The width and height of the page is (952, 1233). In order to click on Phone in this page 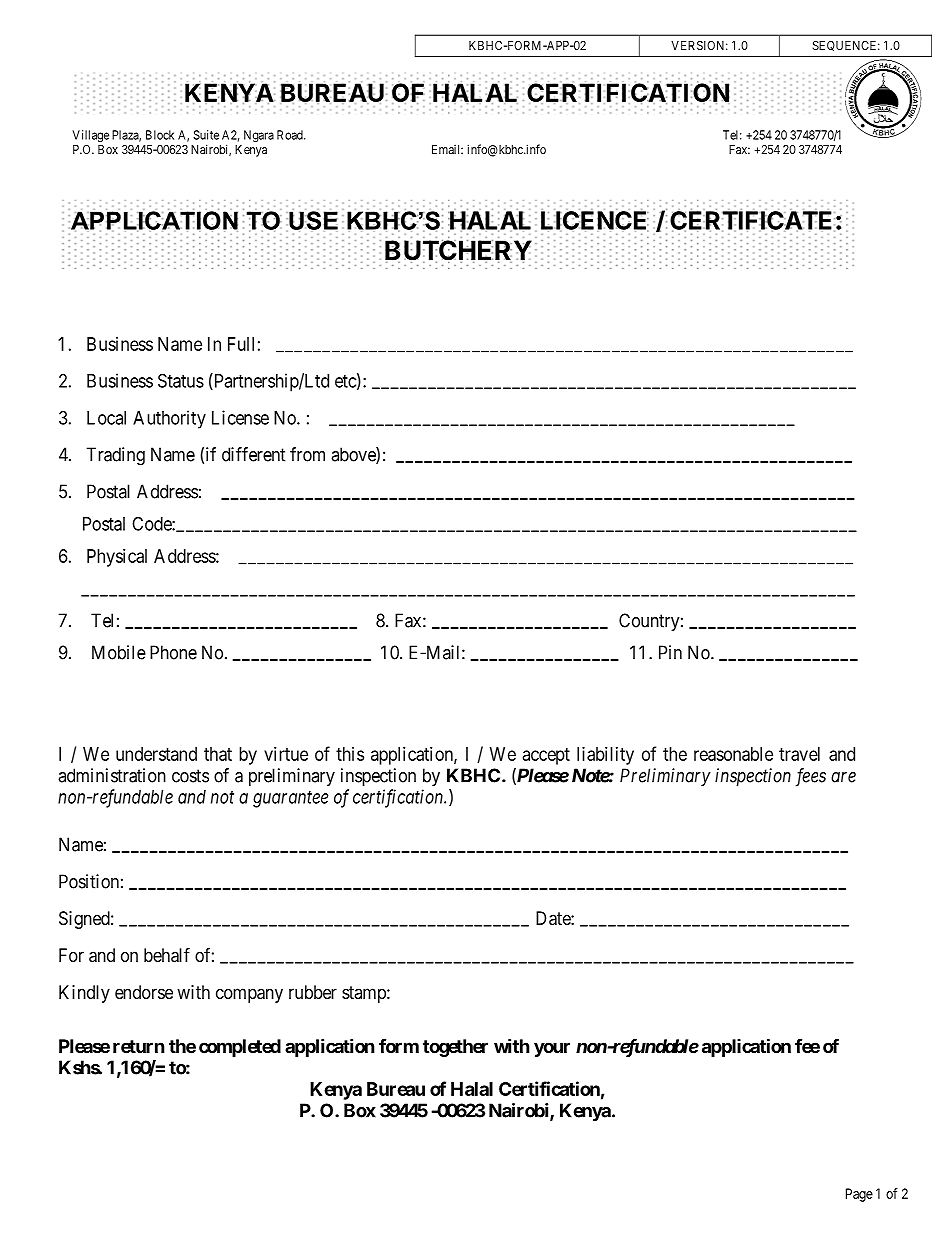, I will do `click(173, 652)`.
